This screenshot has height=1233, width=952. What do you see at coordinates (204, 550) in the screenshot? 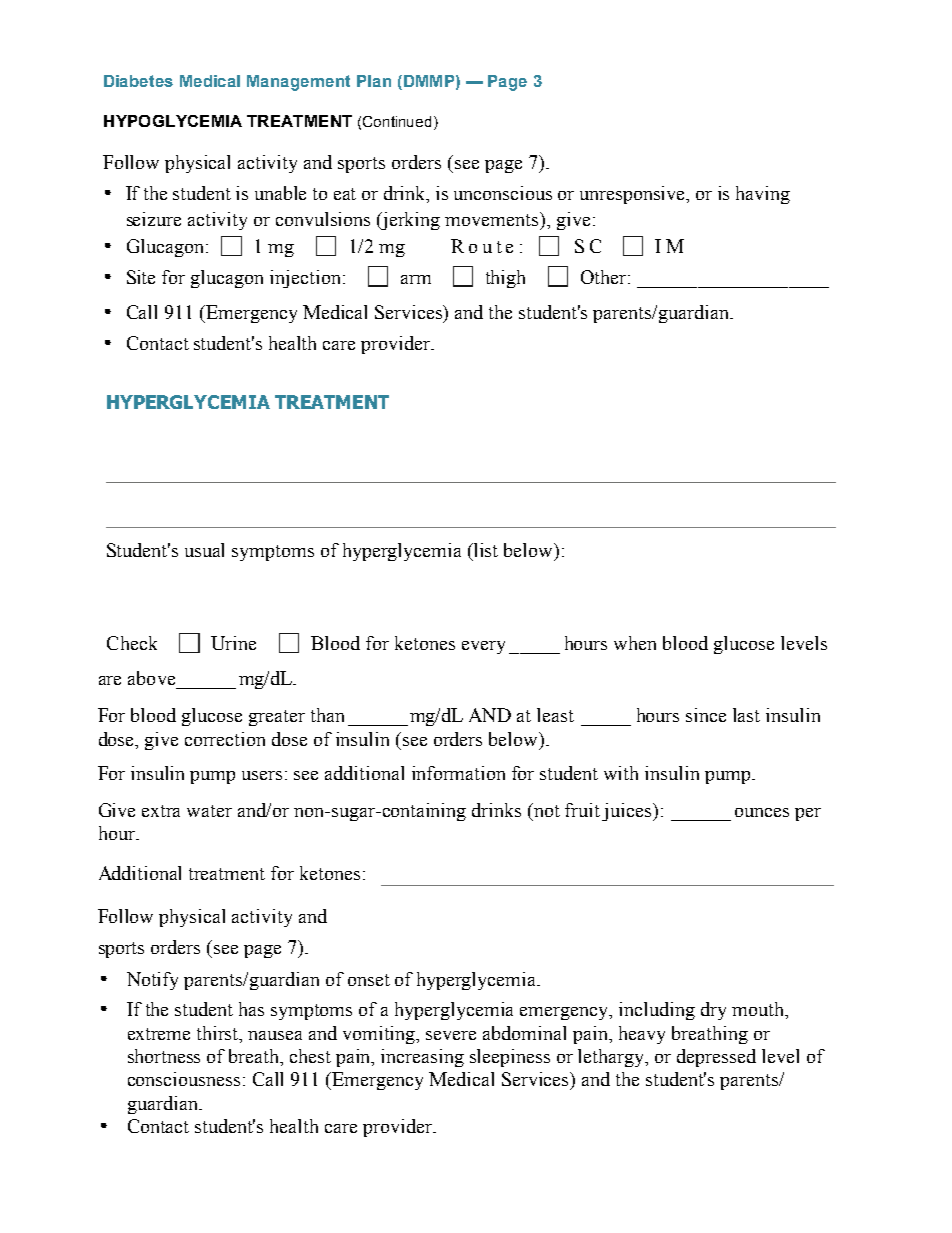
I see `usual` at bounding box center [204, 550].
